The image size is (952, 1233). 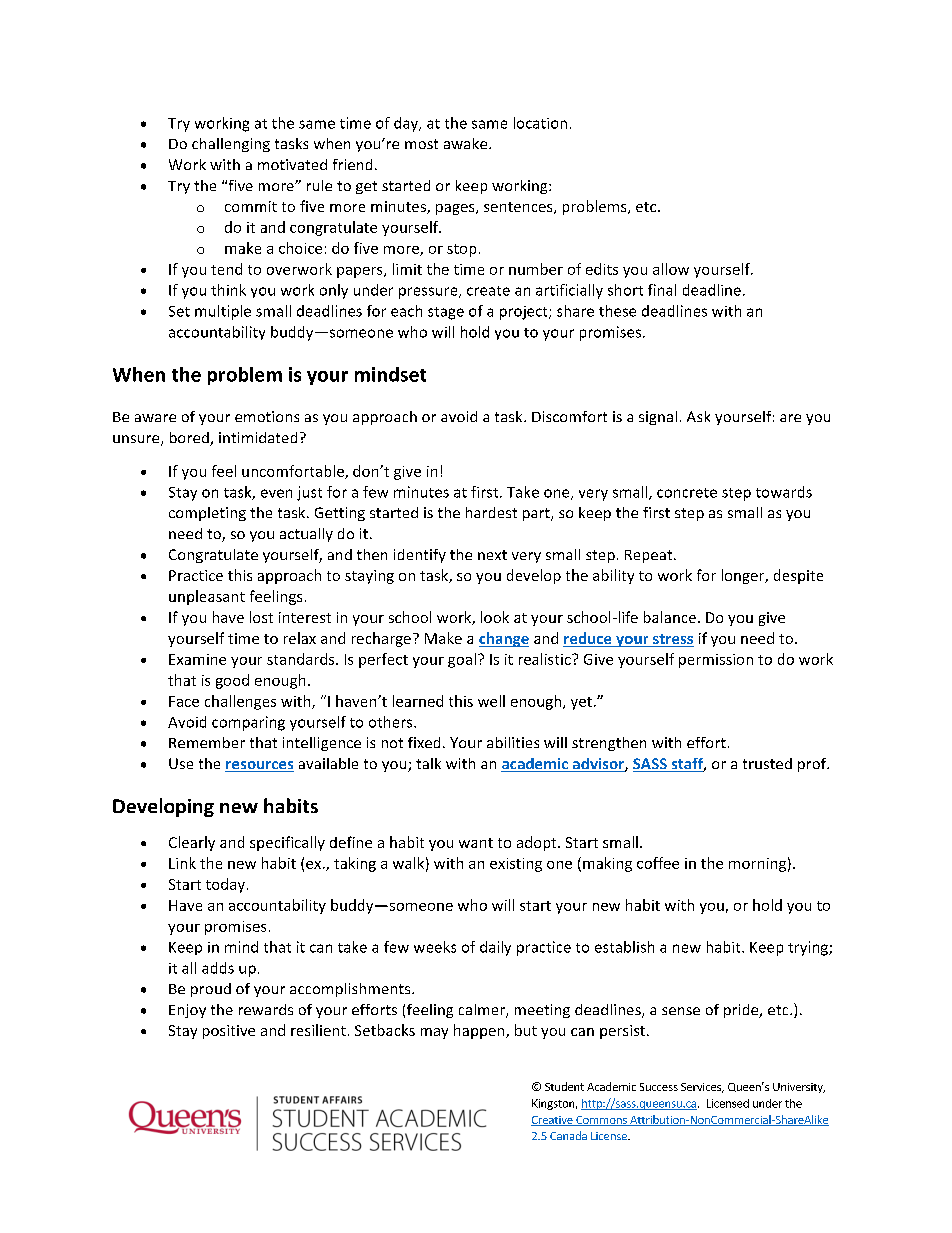 I want to click on allow, so click(x=671, y=269).
